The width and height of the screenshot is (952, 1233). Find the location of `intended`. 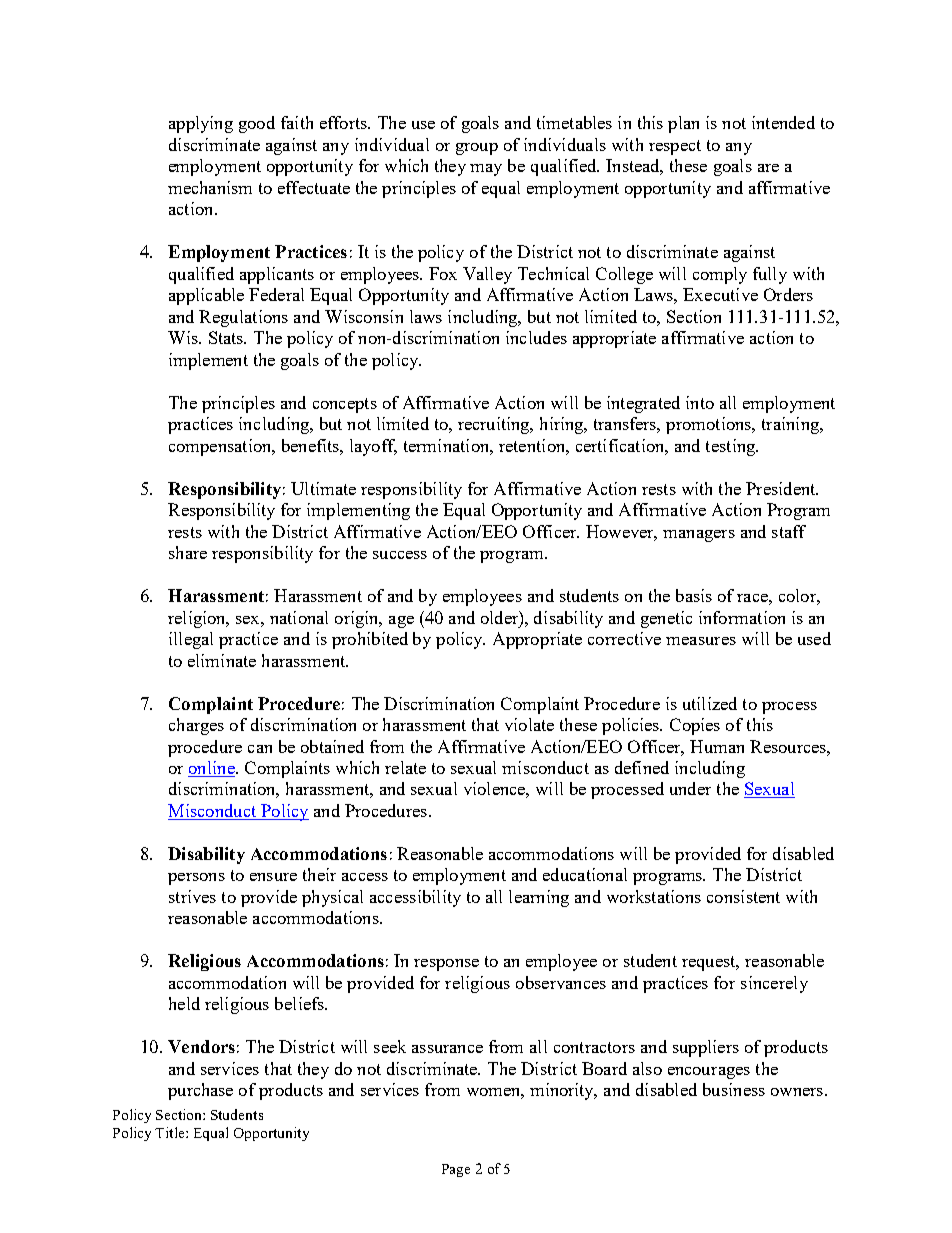

intended is located at coordinates (783, 122).
